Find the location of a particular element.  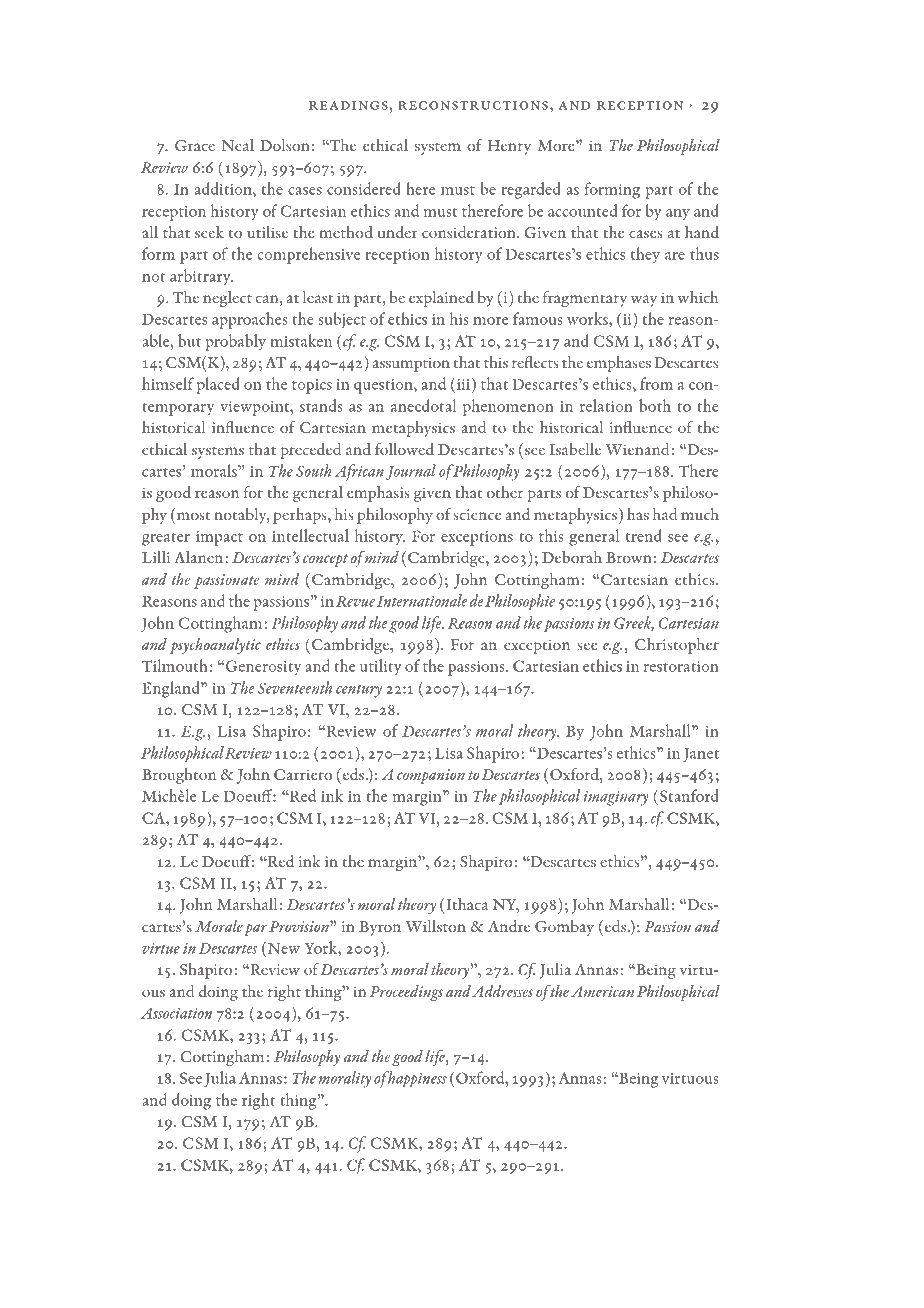

Janet is located at coordinates (701, 755).
